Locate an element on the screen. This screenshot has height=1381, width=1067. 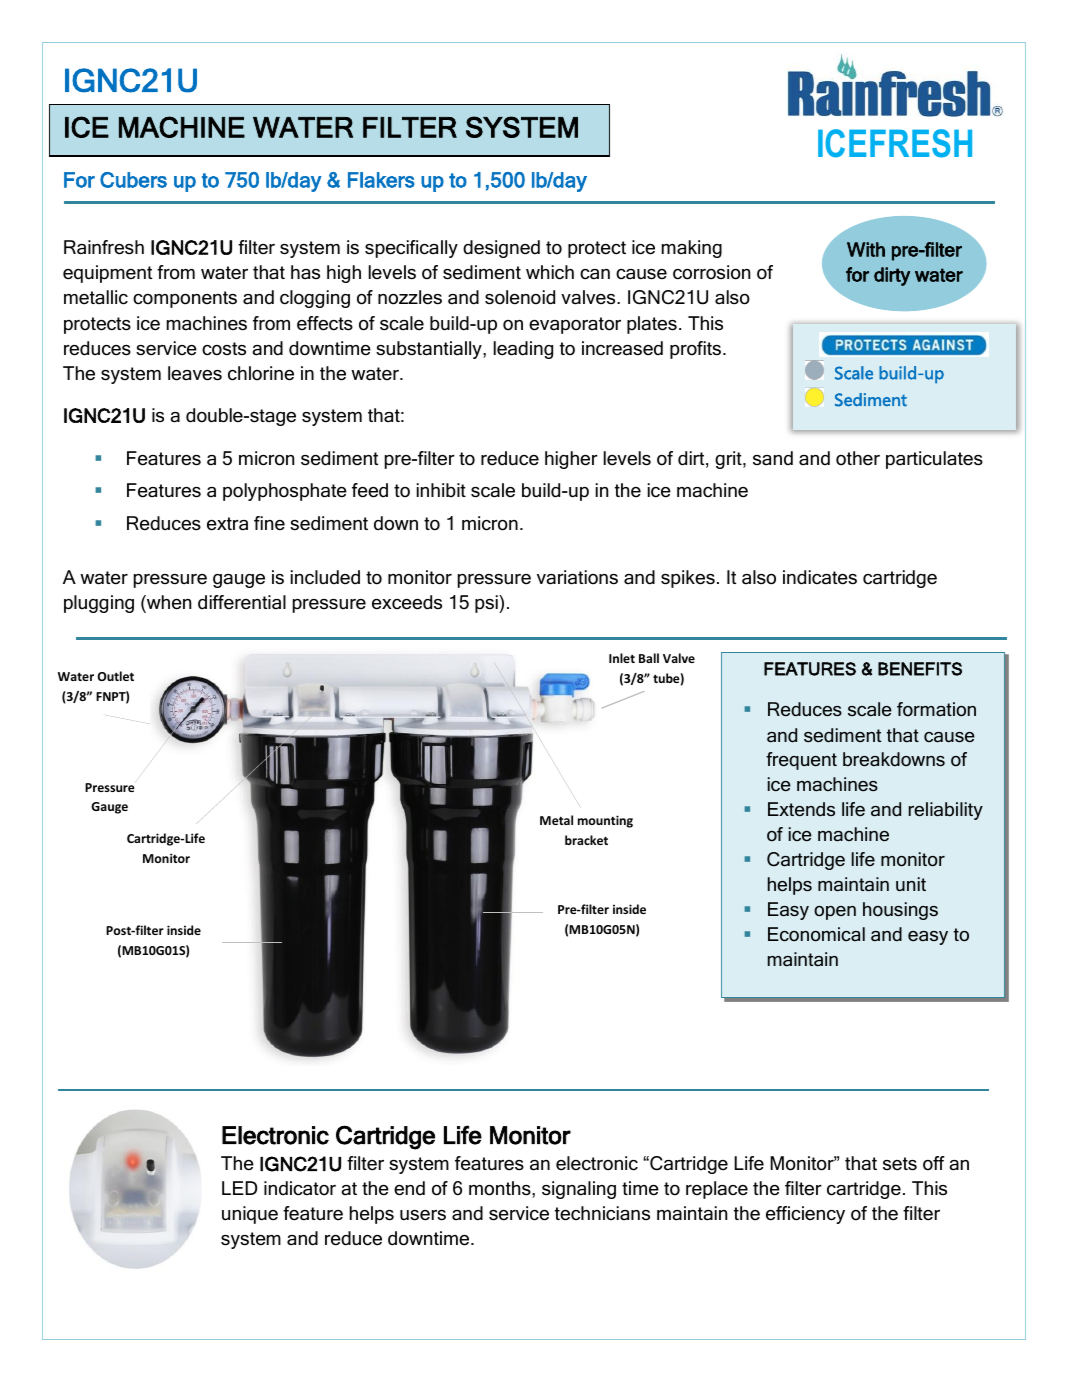
LED is located at coordinates (239, 1188).
